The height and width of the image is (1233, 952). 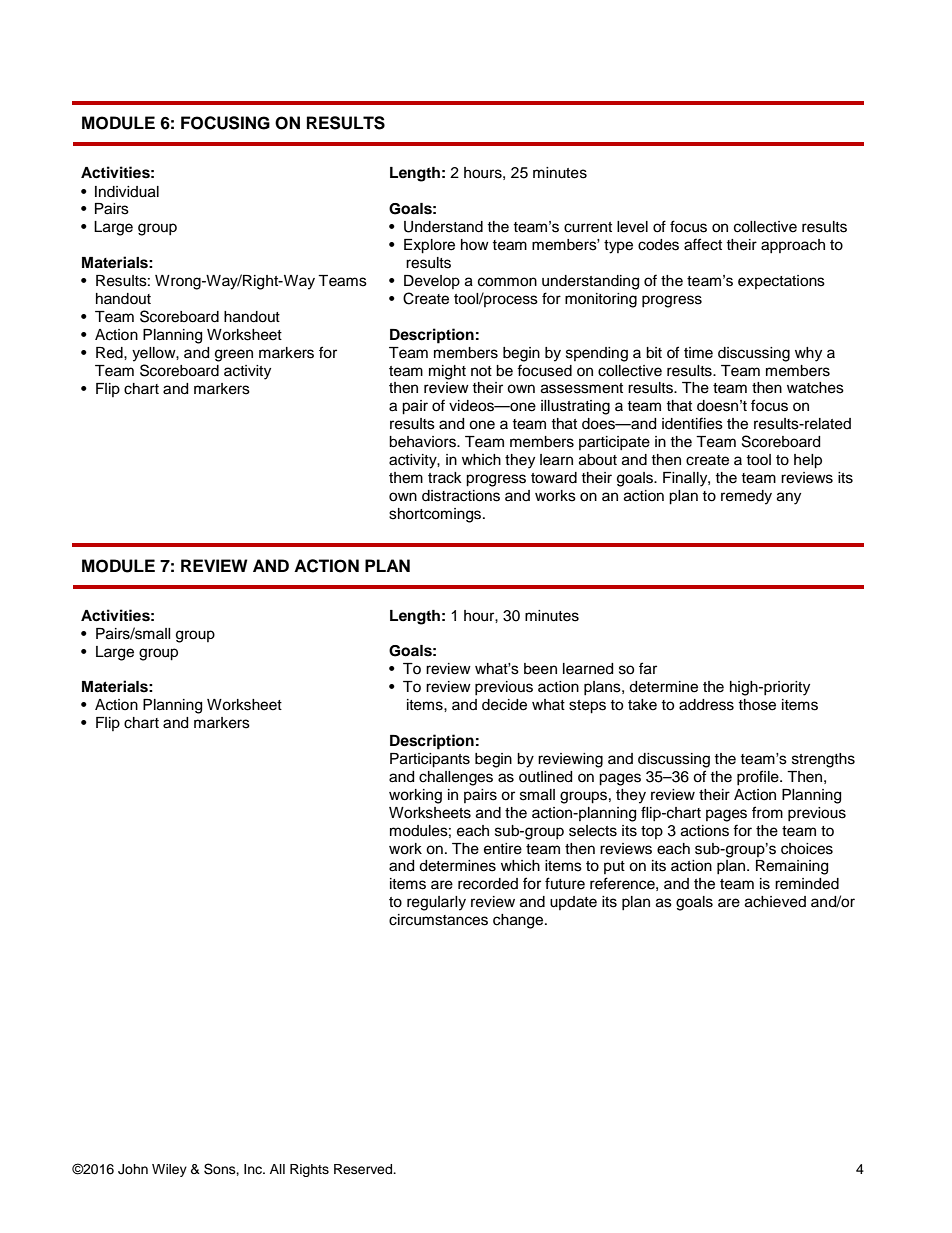 I want to click on entire, so click(x=503, y=849).
